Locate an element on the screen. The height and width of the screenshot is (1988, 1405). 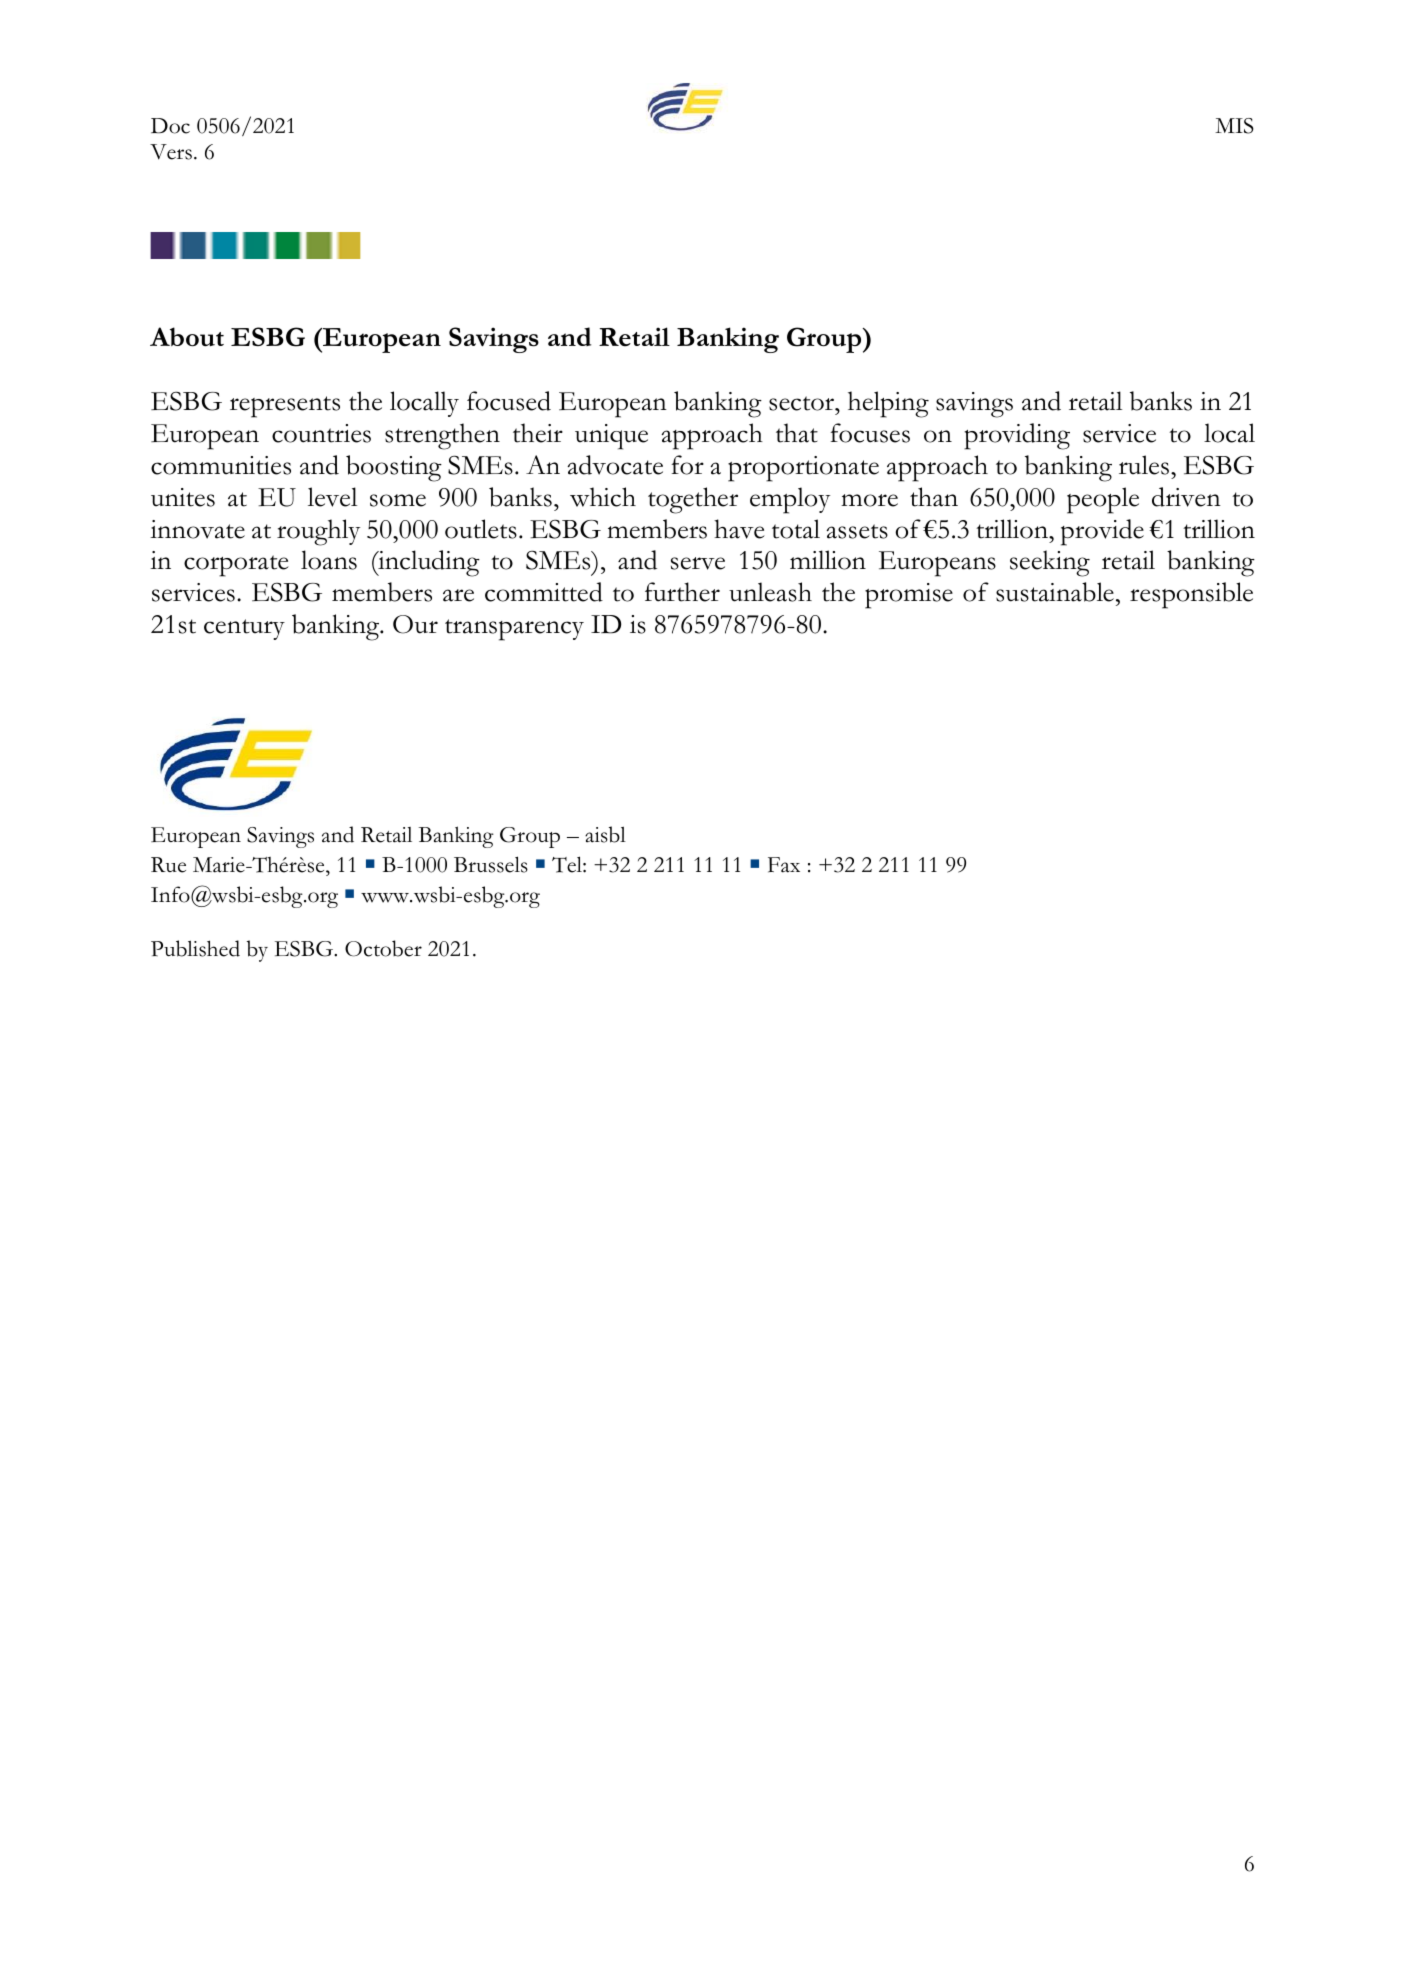
represents is located at coordinates (285, 407).
